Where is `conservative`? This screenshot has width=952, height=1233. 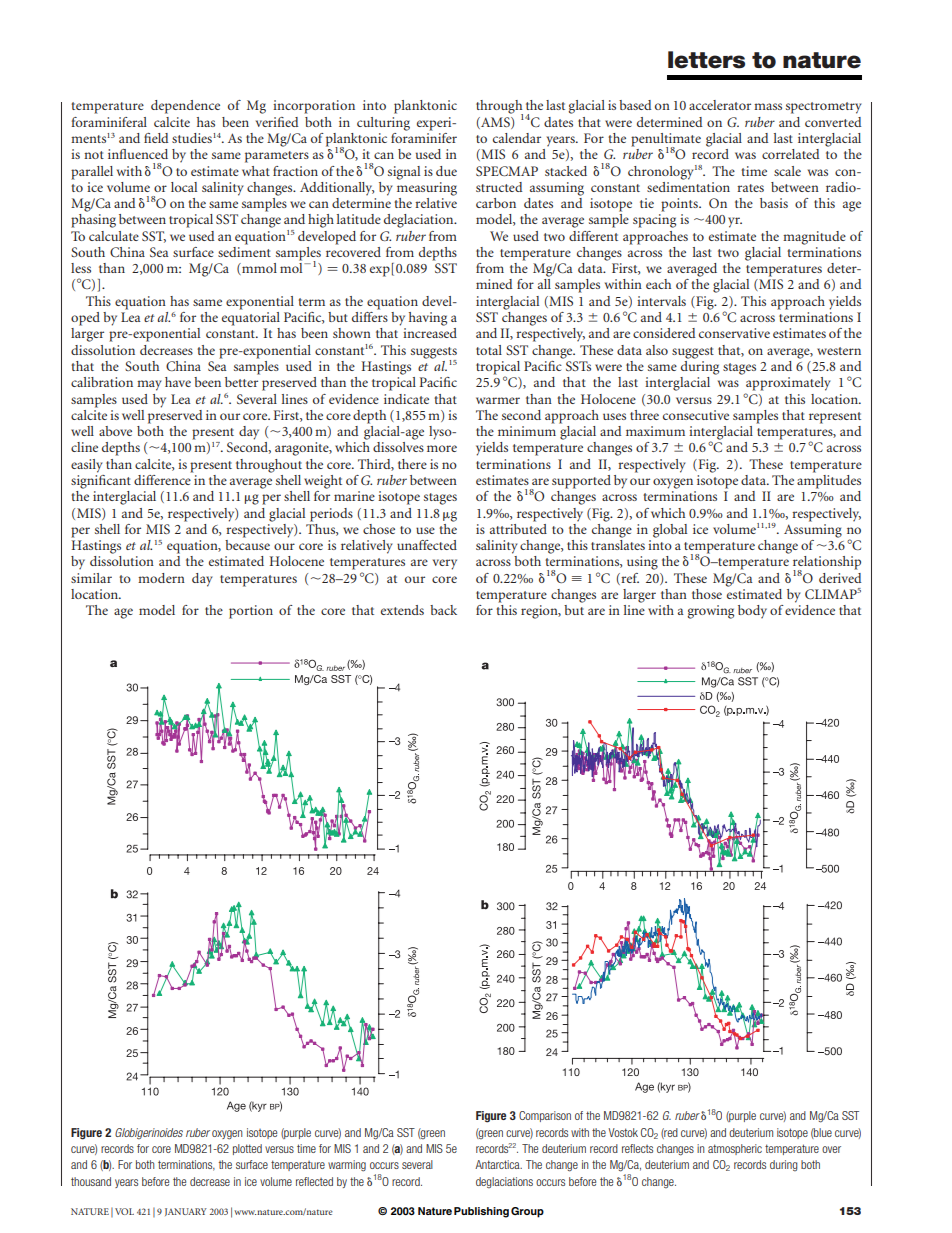
conservative is located at coordinates (734, 333).
